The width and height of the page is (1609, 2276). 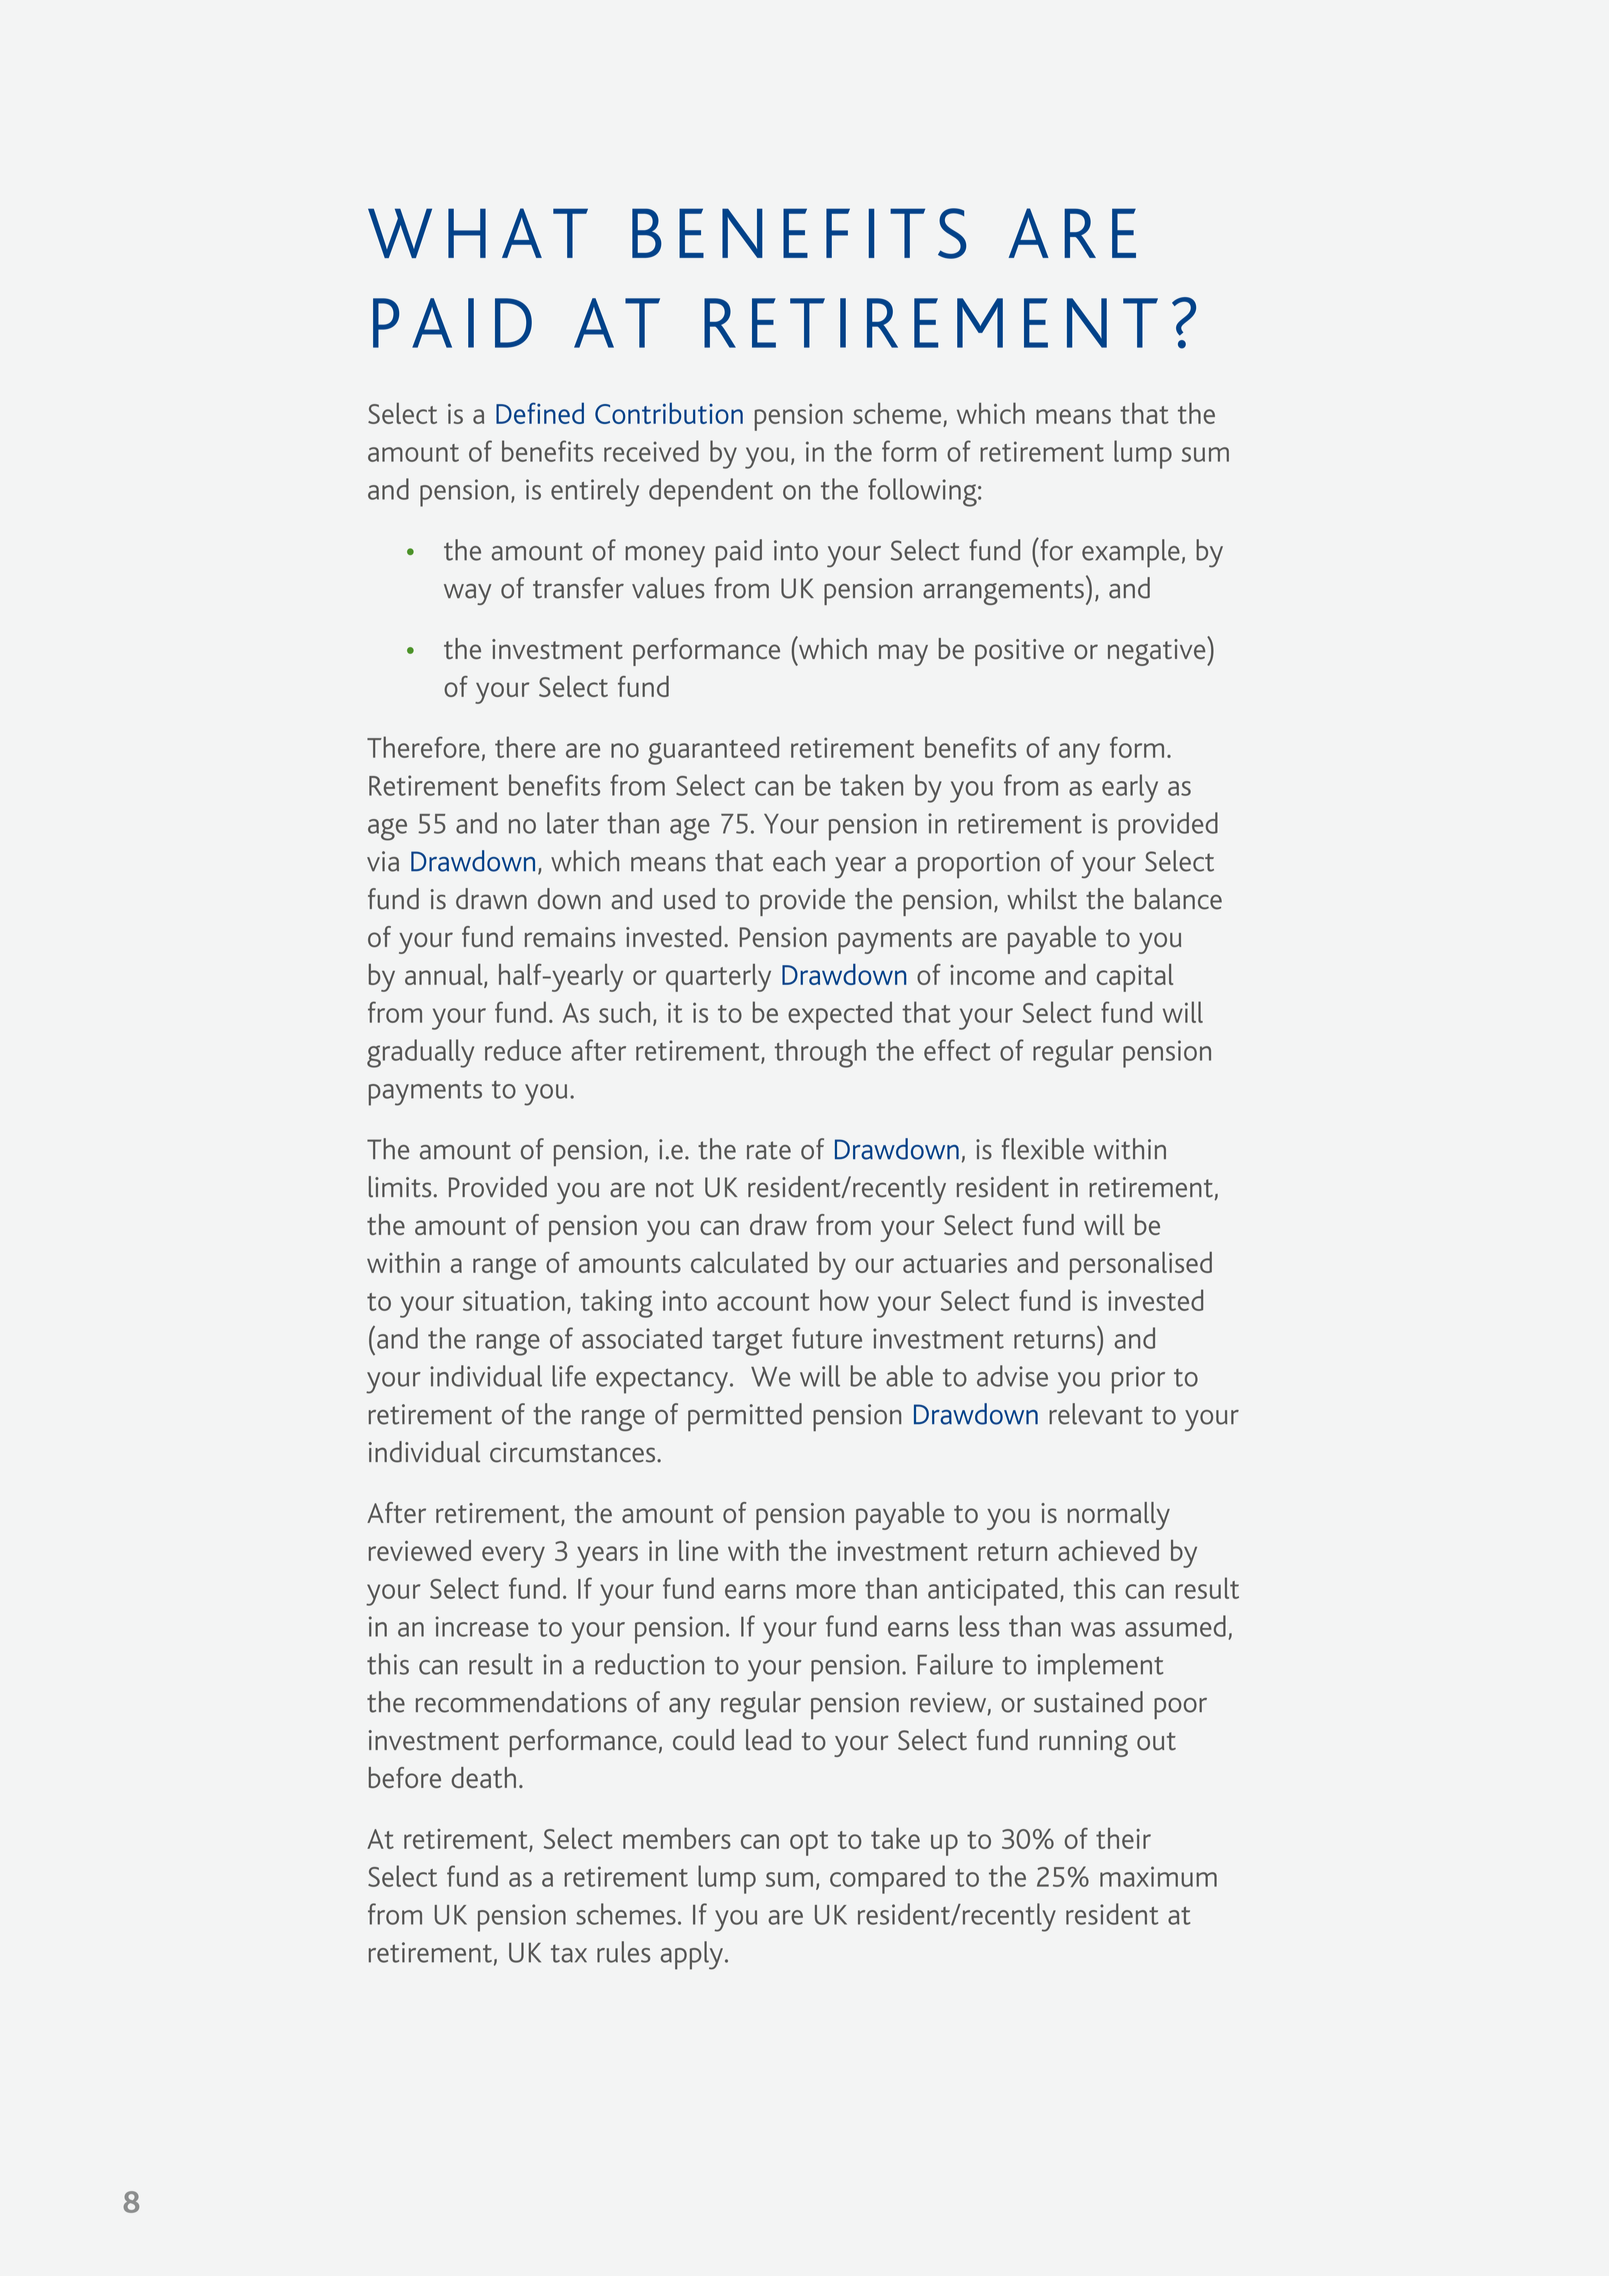 I want to click on target, so click(x=747, y=1343).
